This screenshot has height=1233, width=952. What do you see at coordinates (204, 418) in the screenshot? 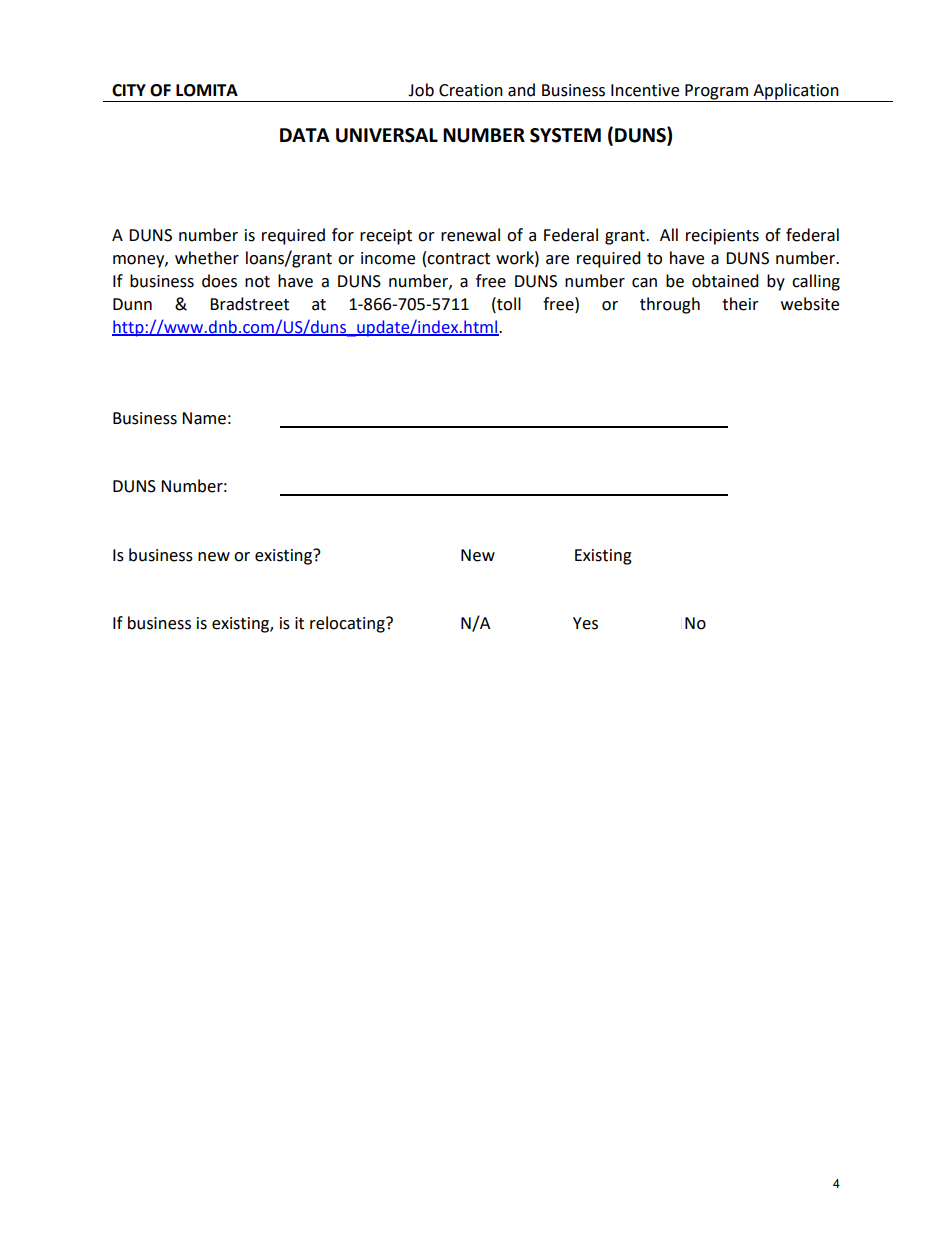
I see `Name` at bounding box center [204, 418].
